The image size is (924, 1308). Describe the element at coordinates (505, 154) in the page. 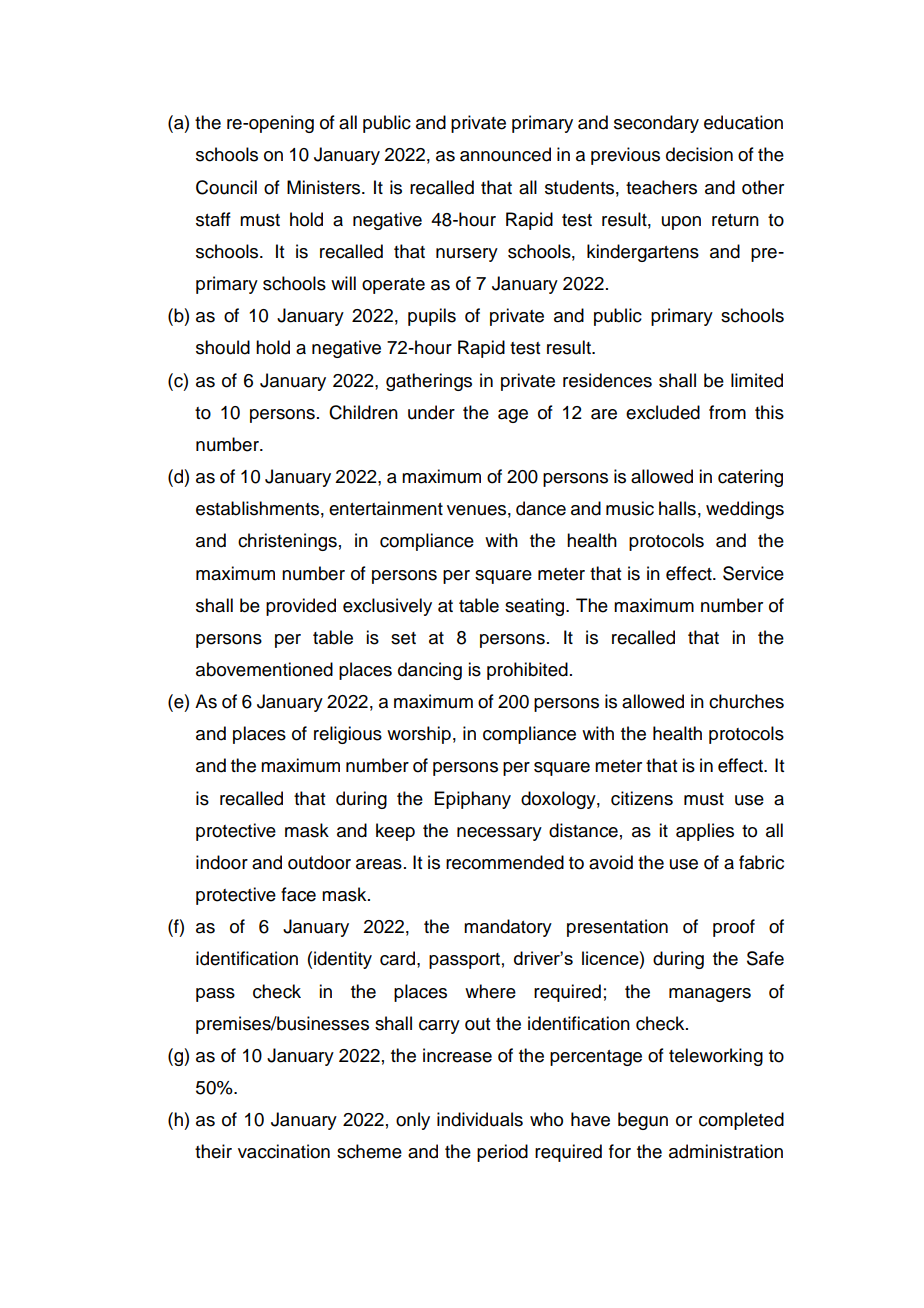

I see `announced` at that location.
